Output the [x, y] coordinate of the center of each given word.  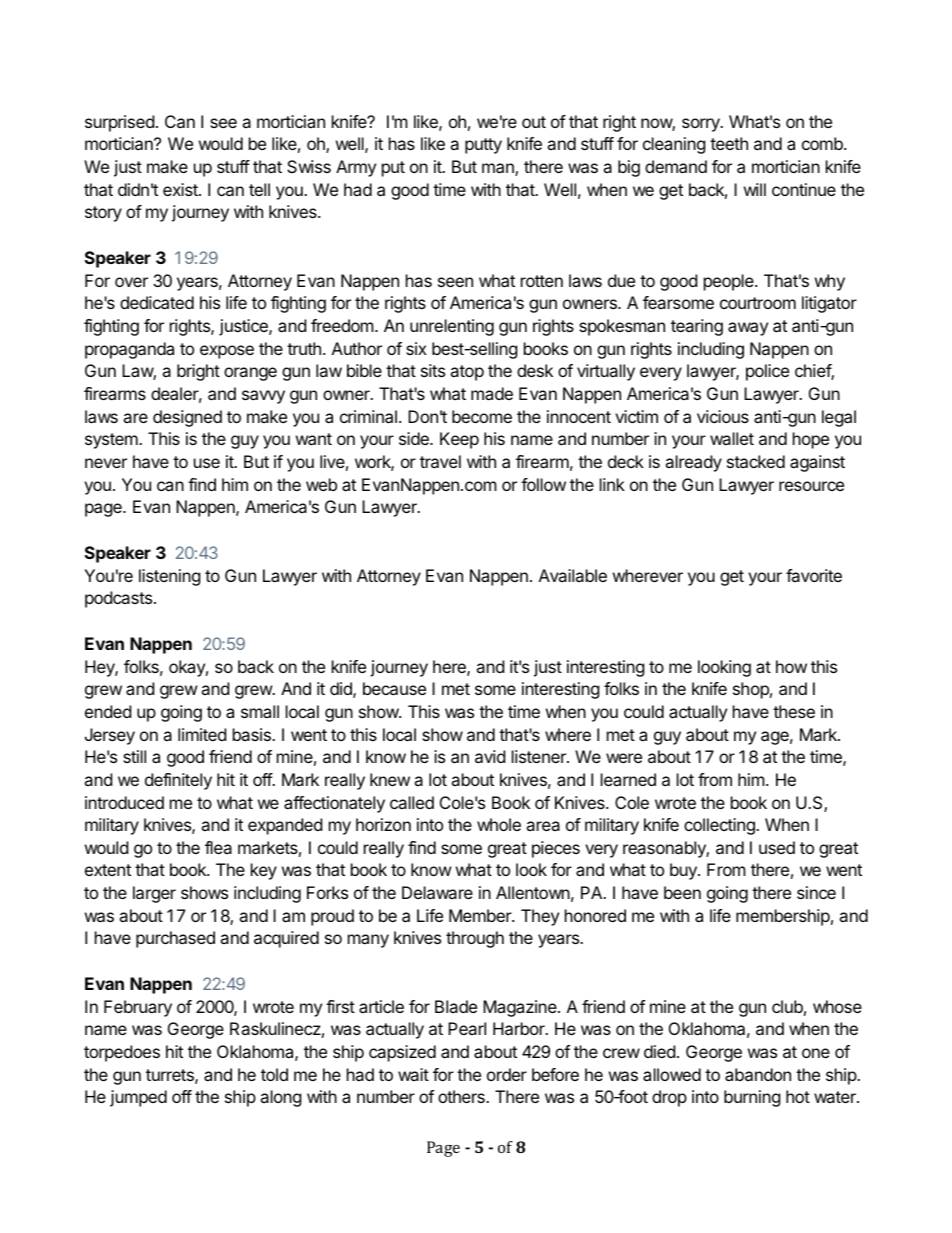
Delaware [437, 892]
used [777, 847]
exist [181, 189]
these [794, 711]
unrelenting [452, 327]
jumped [138, 1098]
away [748, 329]
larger [154, 894]
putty [483, 146]
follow [543, 484]
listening [170, 577]
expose [227, 352]
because [394, 688]
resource [811, 486]
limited [202, 734]
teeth [729, 143]
